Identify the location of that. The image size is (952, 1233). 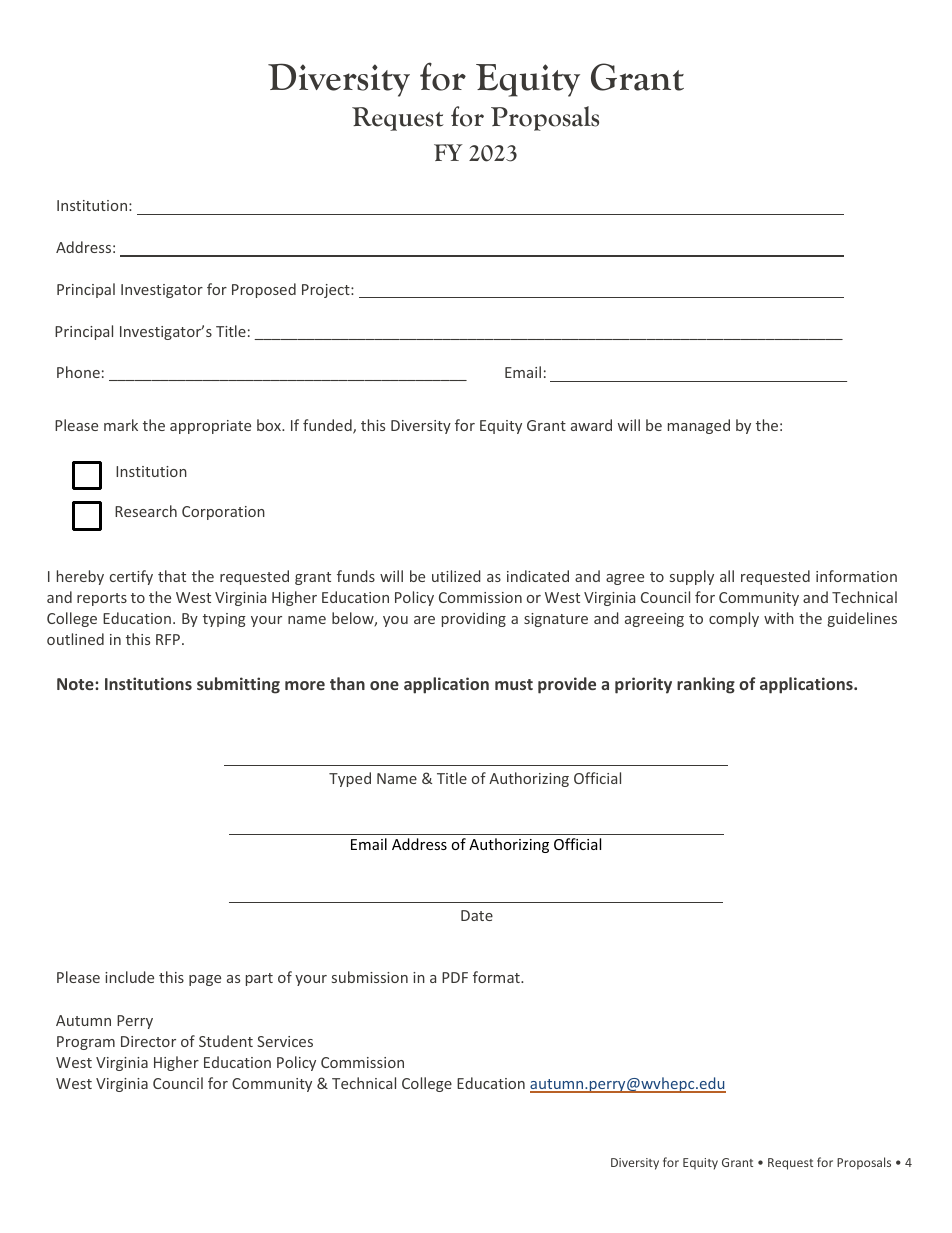
(172, 576).
